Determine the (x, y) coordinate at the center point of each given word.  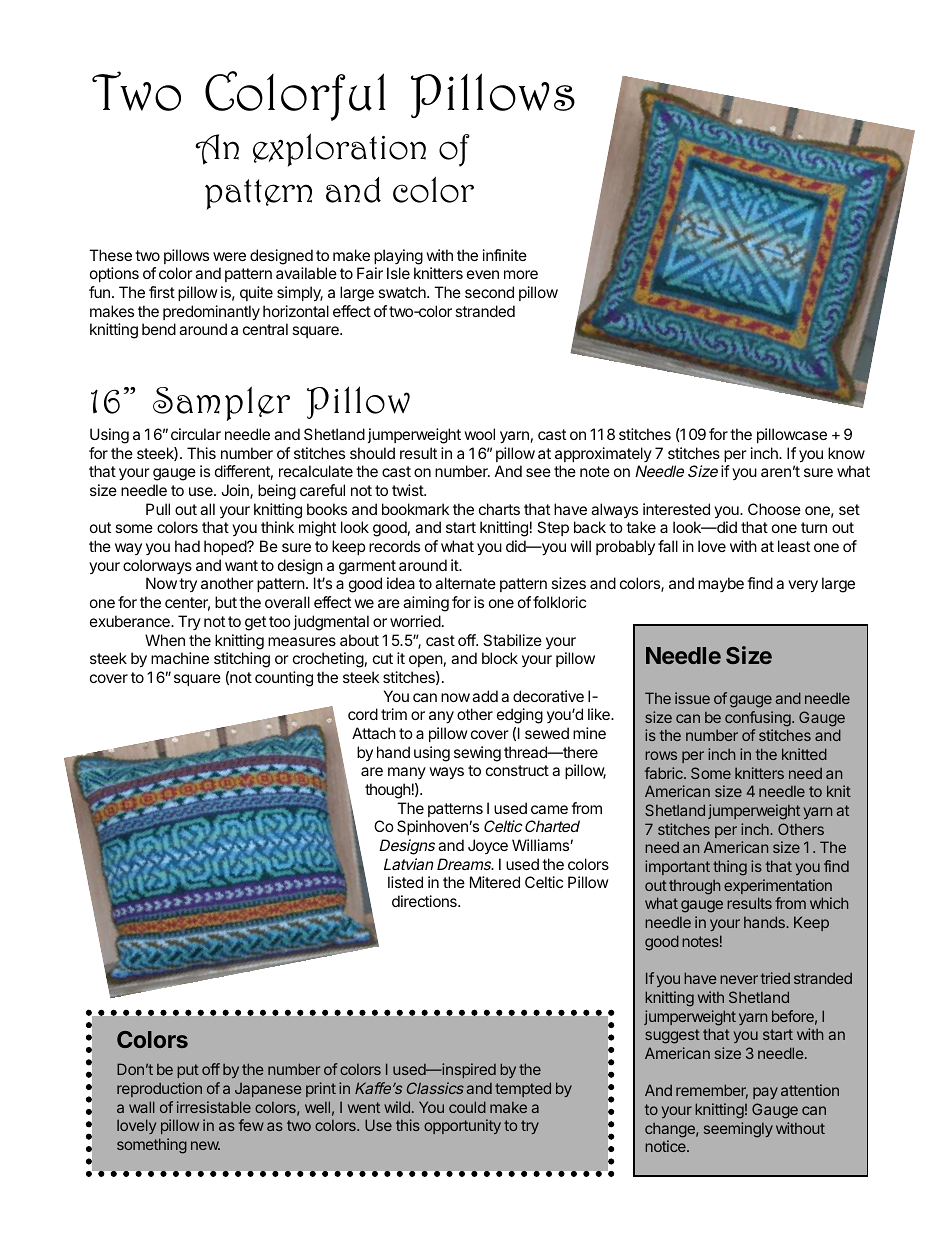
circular (196, 434)
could (467, 1107)
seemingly (738, 1130)
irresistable (214, 1107)
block (500, 658)
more (521, 274)
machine (180, 658)
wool (479, 434)
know (846, 453)
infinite (505, 255)
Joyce (488, 846)
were (229, 256)
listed (405, 882)
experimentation (778, 886)
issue (692, 698)
